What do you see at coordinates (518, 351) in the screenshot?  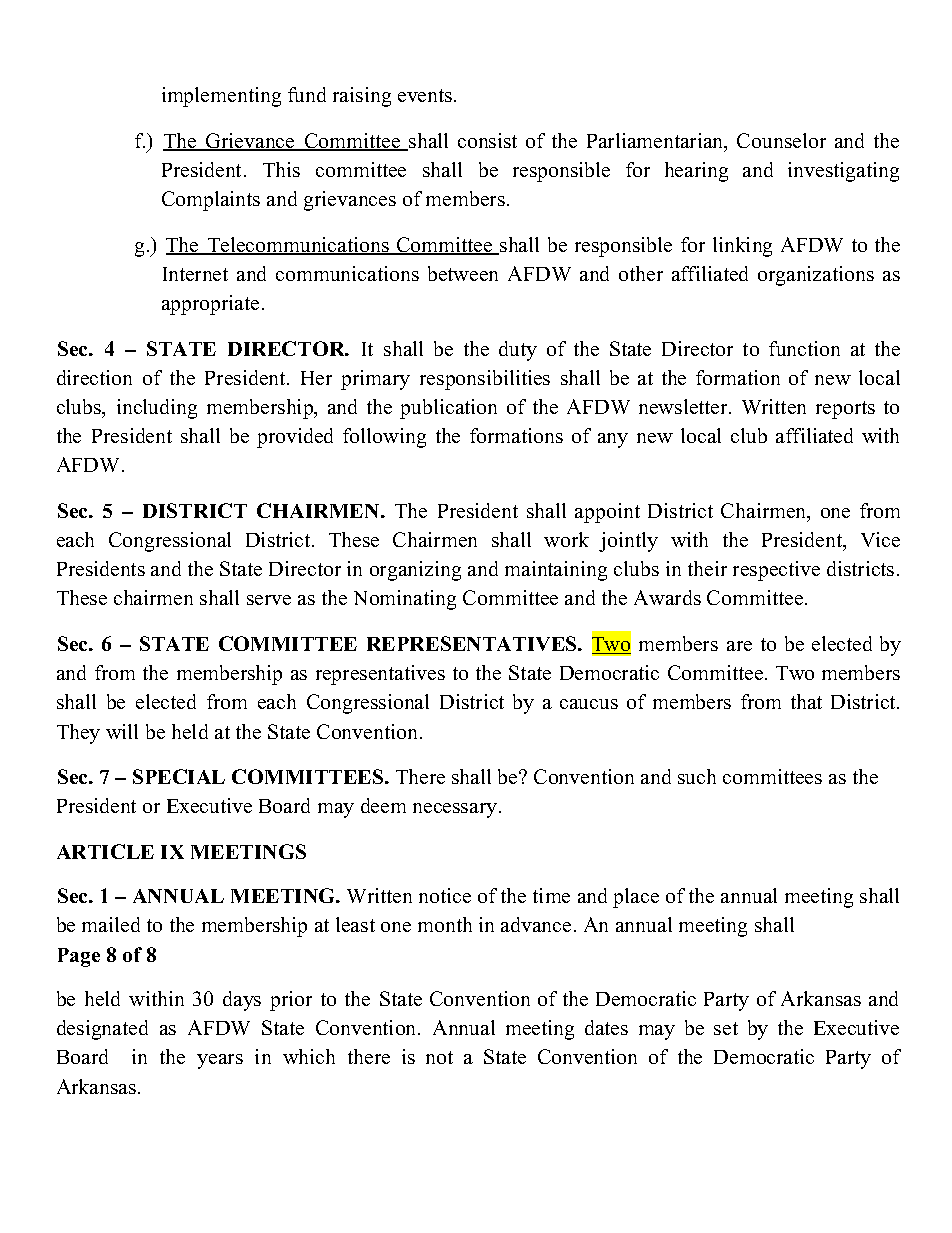 I see `duty` at bounding box center [518, 351].
